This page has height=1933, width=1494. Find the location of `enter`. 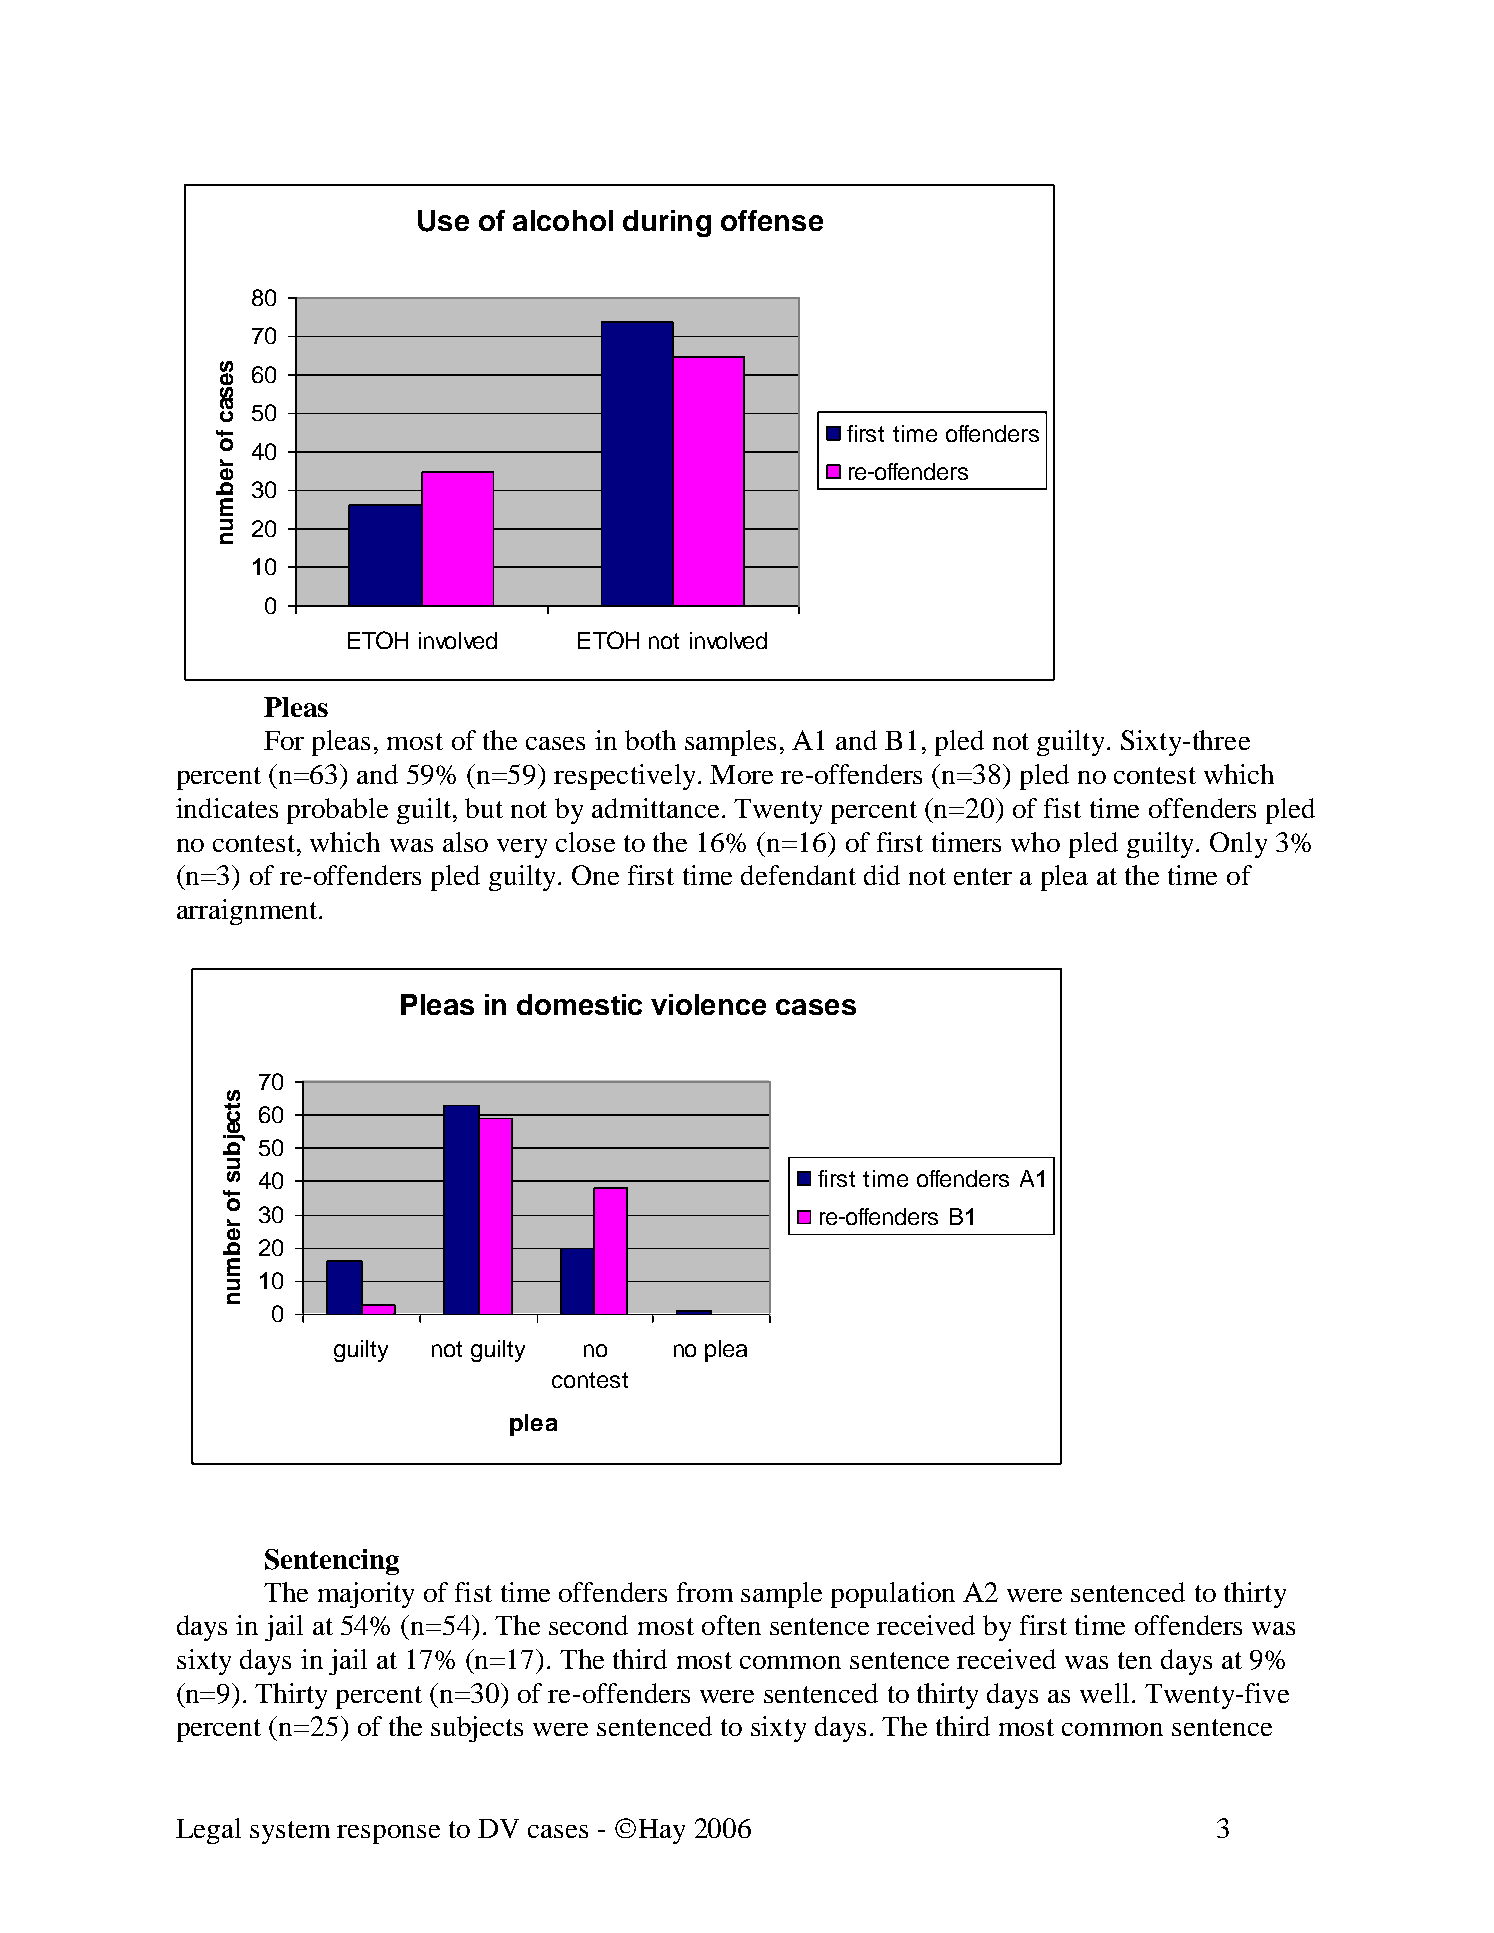

enter is located at coordinates (983, 876).
